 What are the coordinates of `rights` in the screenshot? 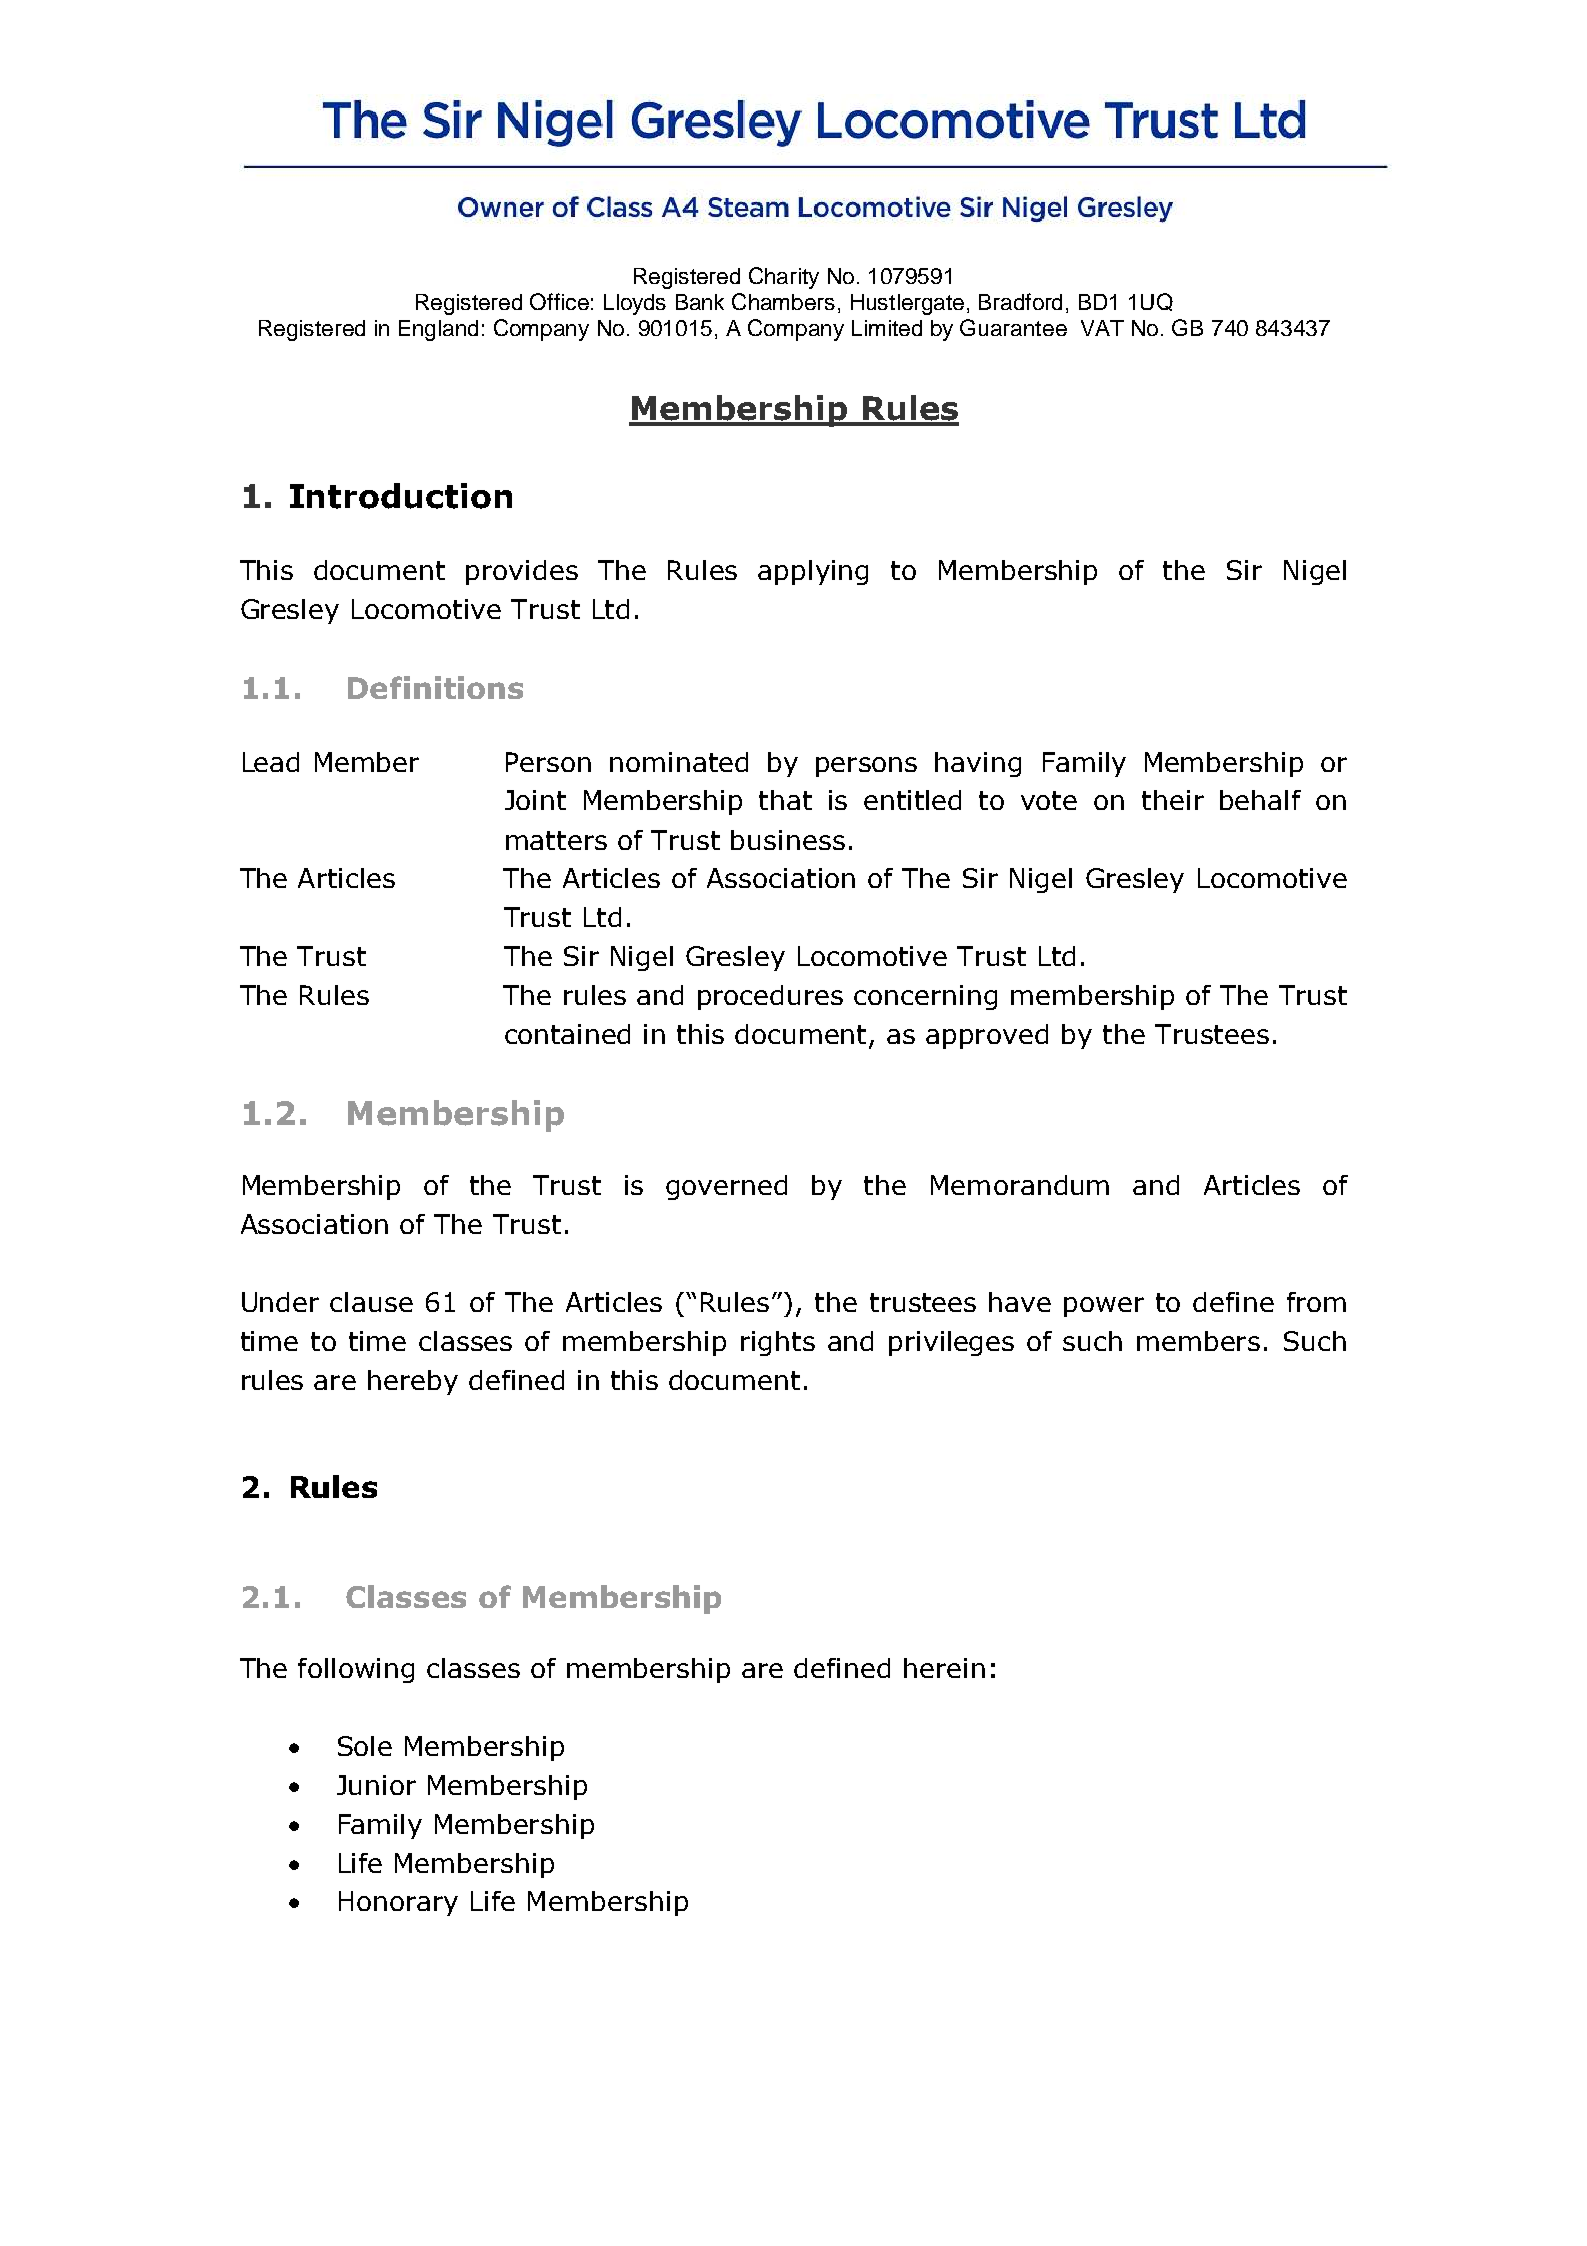 It's located at (778, 1343).
